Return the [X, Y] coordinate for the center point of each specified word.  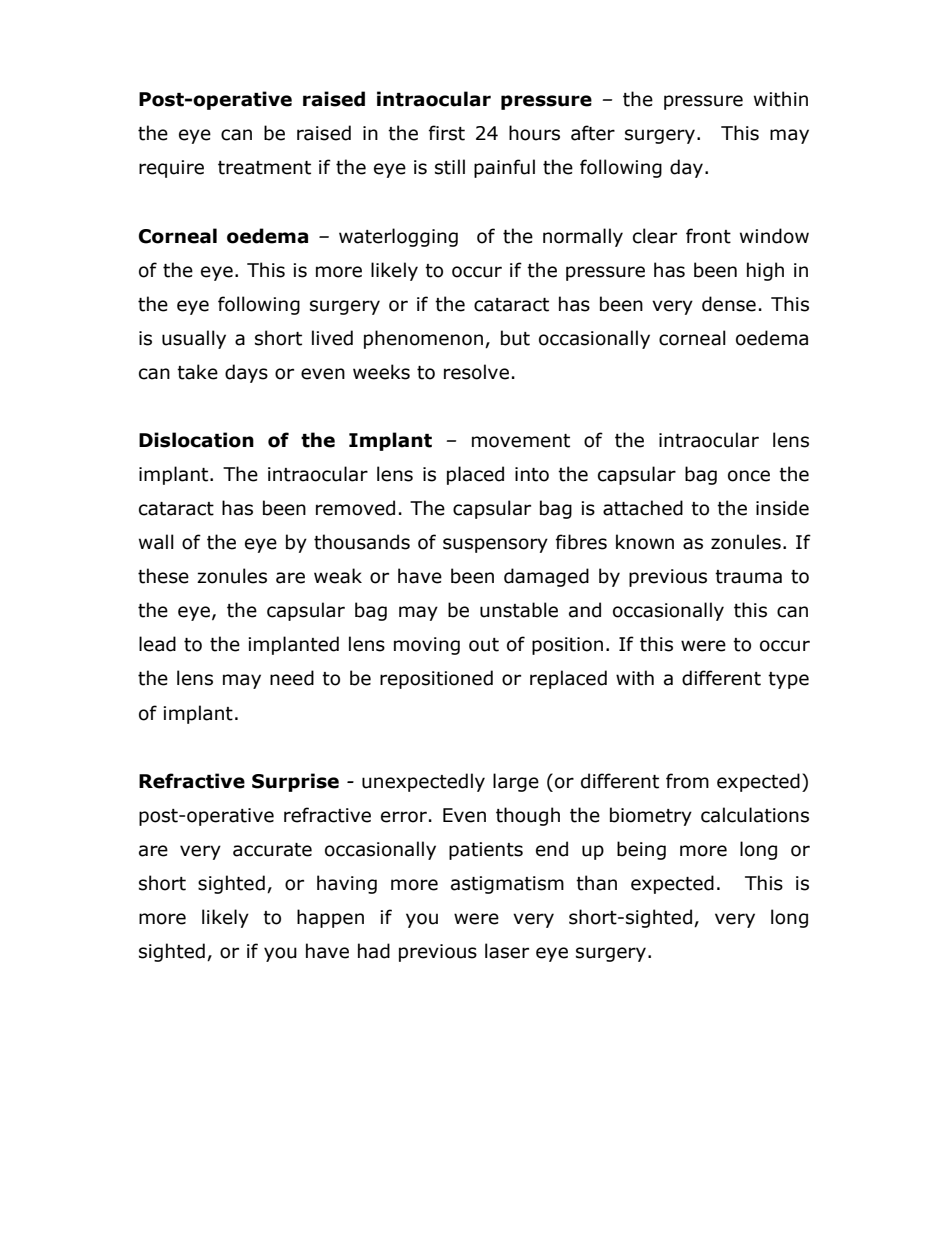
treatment [264, 168]
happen [330, 918]
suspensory [495, 545]
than [596, 883]
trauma [748, 577]
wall [156, 542]
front [708, 236]
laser [507, 951]
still [450, 167]
